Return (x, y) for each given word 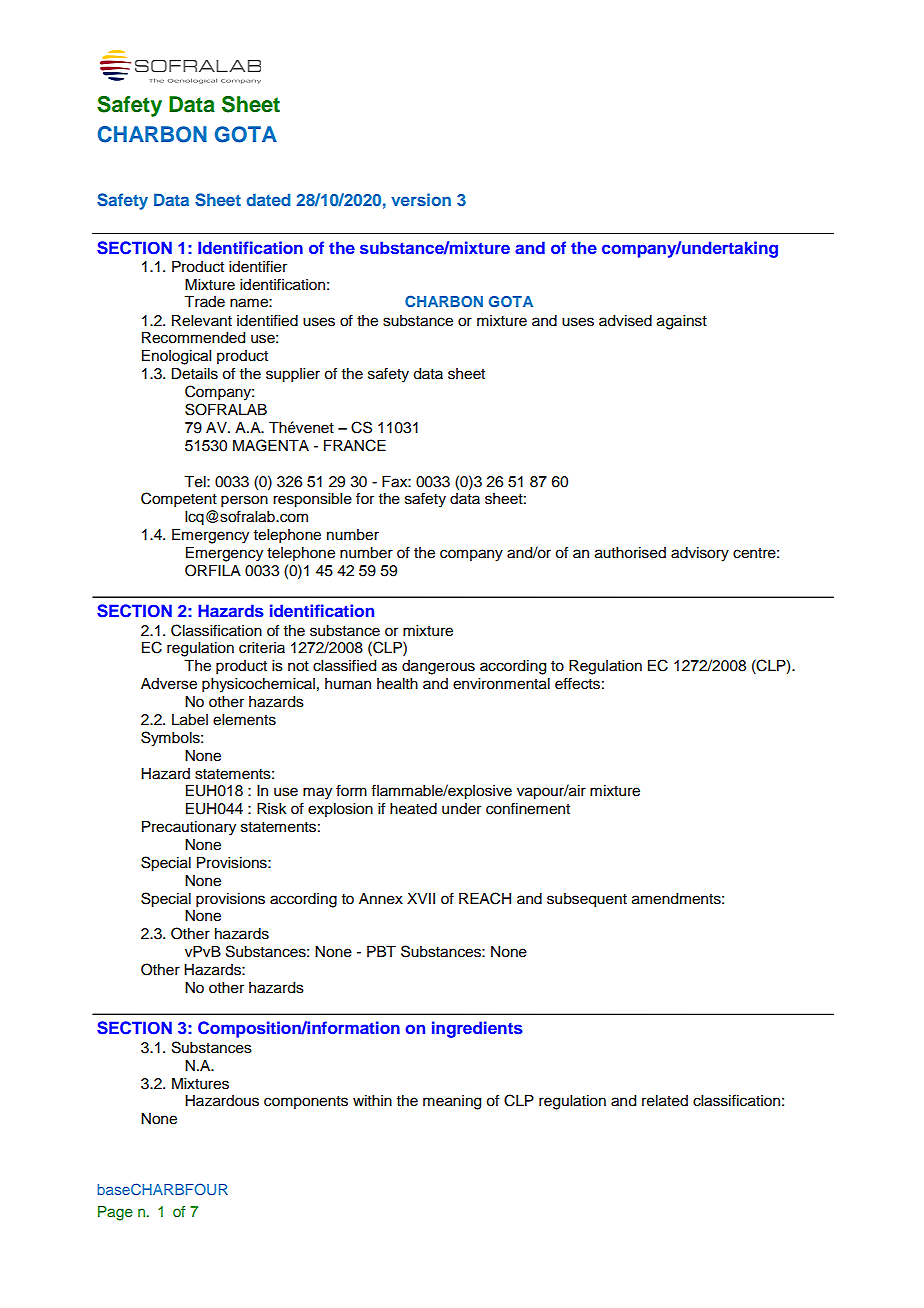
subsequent (587, 900)
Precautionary (189, 828)
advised (625, 321)
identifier (258, 266)
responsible (312, 500)
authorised (630, 553)
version (421, 199)
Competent (179, 500)
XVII (421, 898)
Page (115, 1213)
